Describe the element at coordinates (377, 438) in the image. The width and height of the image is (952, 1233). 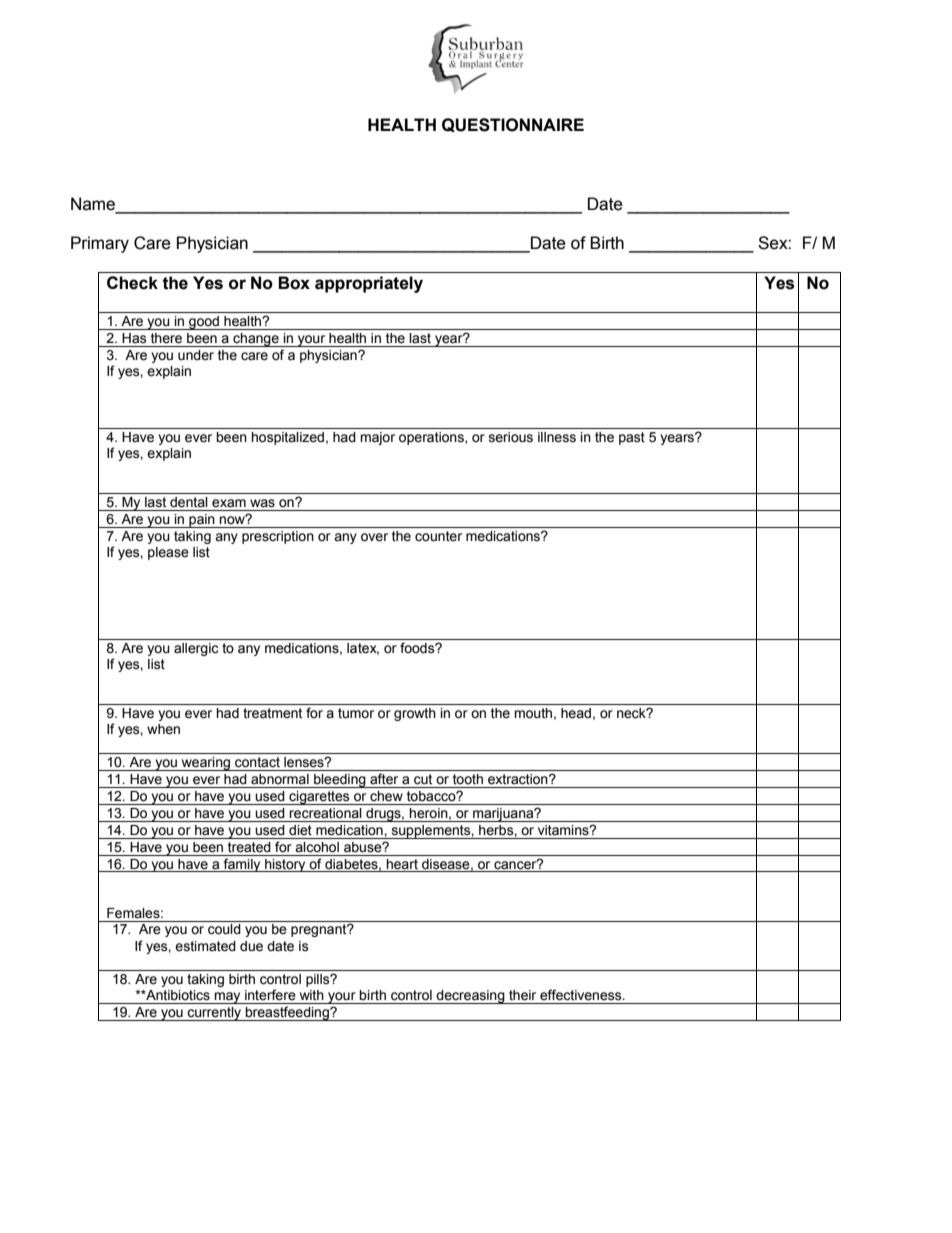
I see `major` at that location.
